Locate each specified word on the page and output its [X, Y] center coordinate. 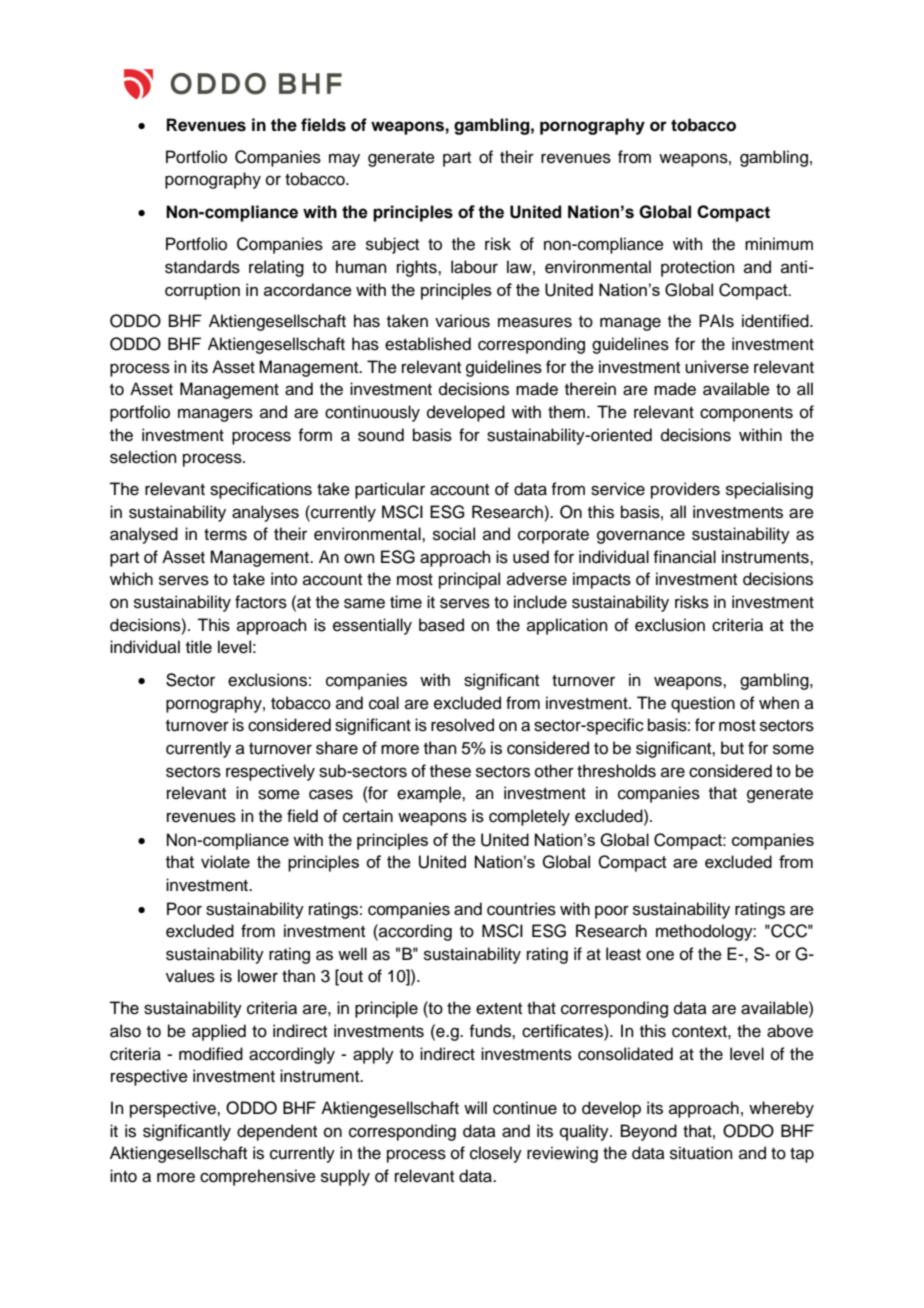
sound [381, 435]
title [199, 647]
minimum [779, 244]
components [746, 414]
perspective [174, 1109]
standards [202, 267]
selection [143, 457]
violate [225, 861]
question [703, 704]
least [623, 954]
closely [496, 1154]
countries [521, 909]
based [441, 625]
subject [392, 245]
